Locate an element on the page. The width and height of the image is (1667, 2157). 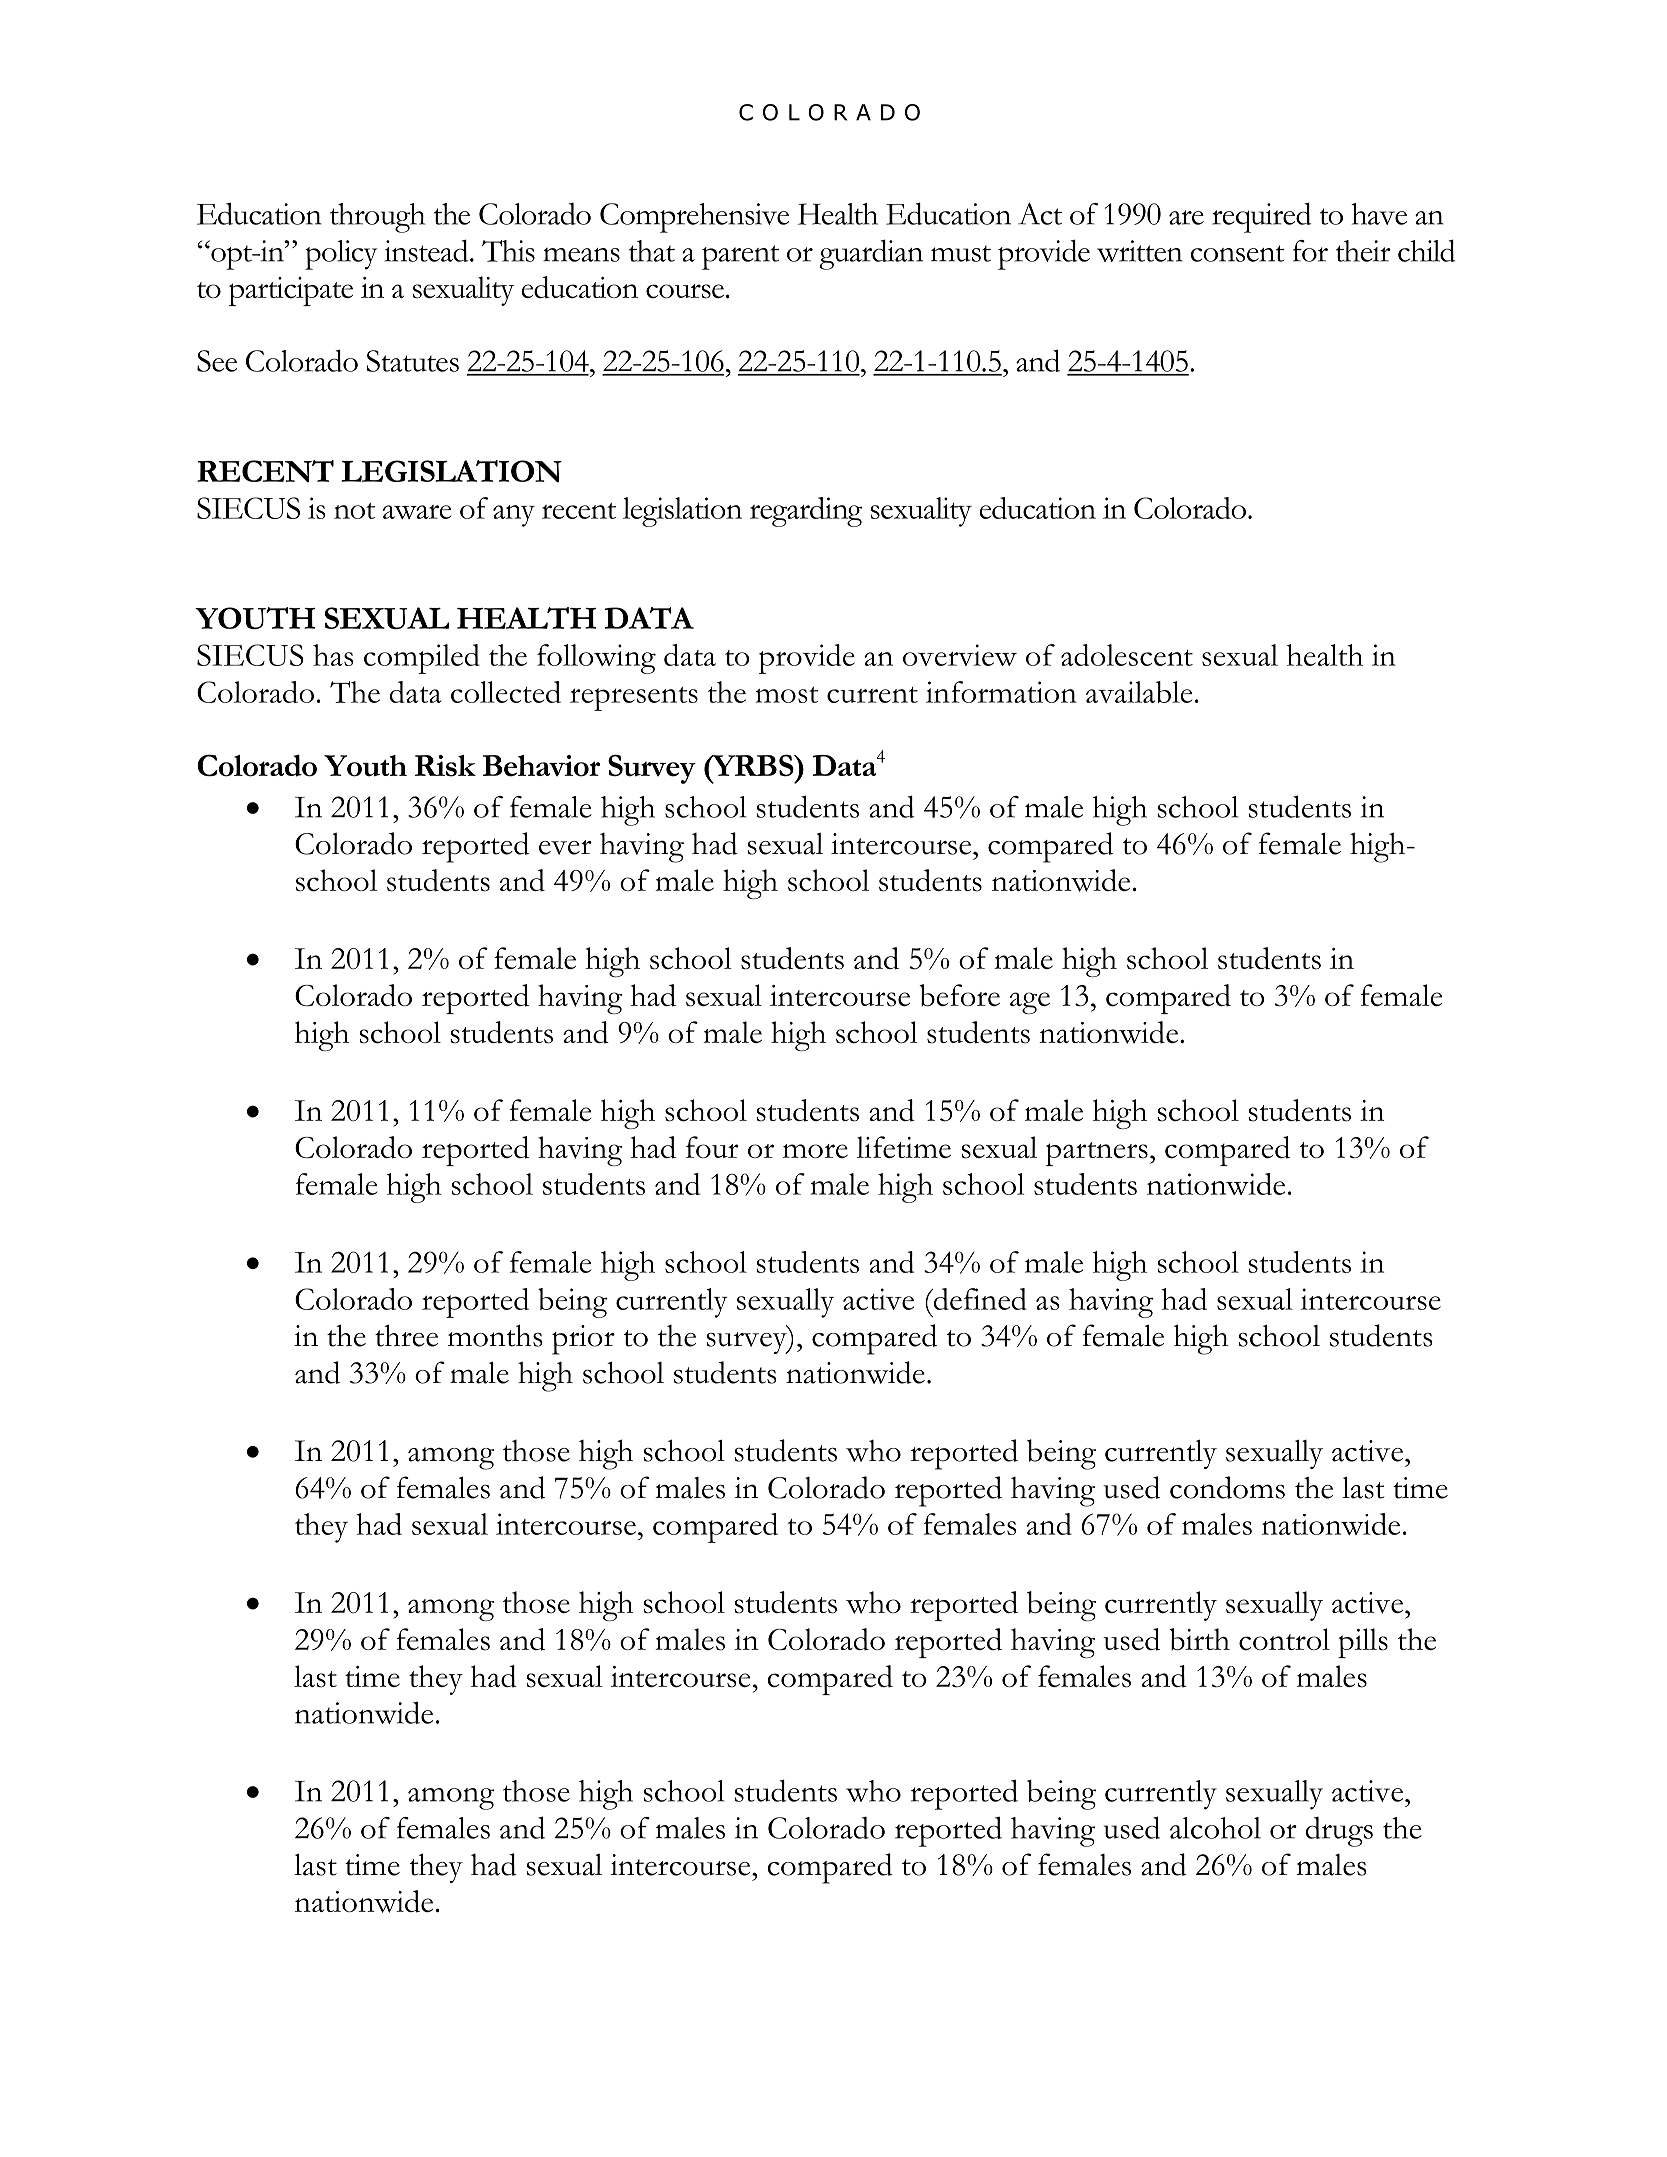
consent is located at coordinates (1237, 253).
